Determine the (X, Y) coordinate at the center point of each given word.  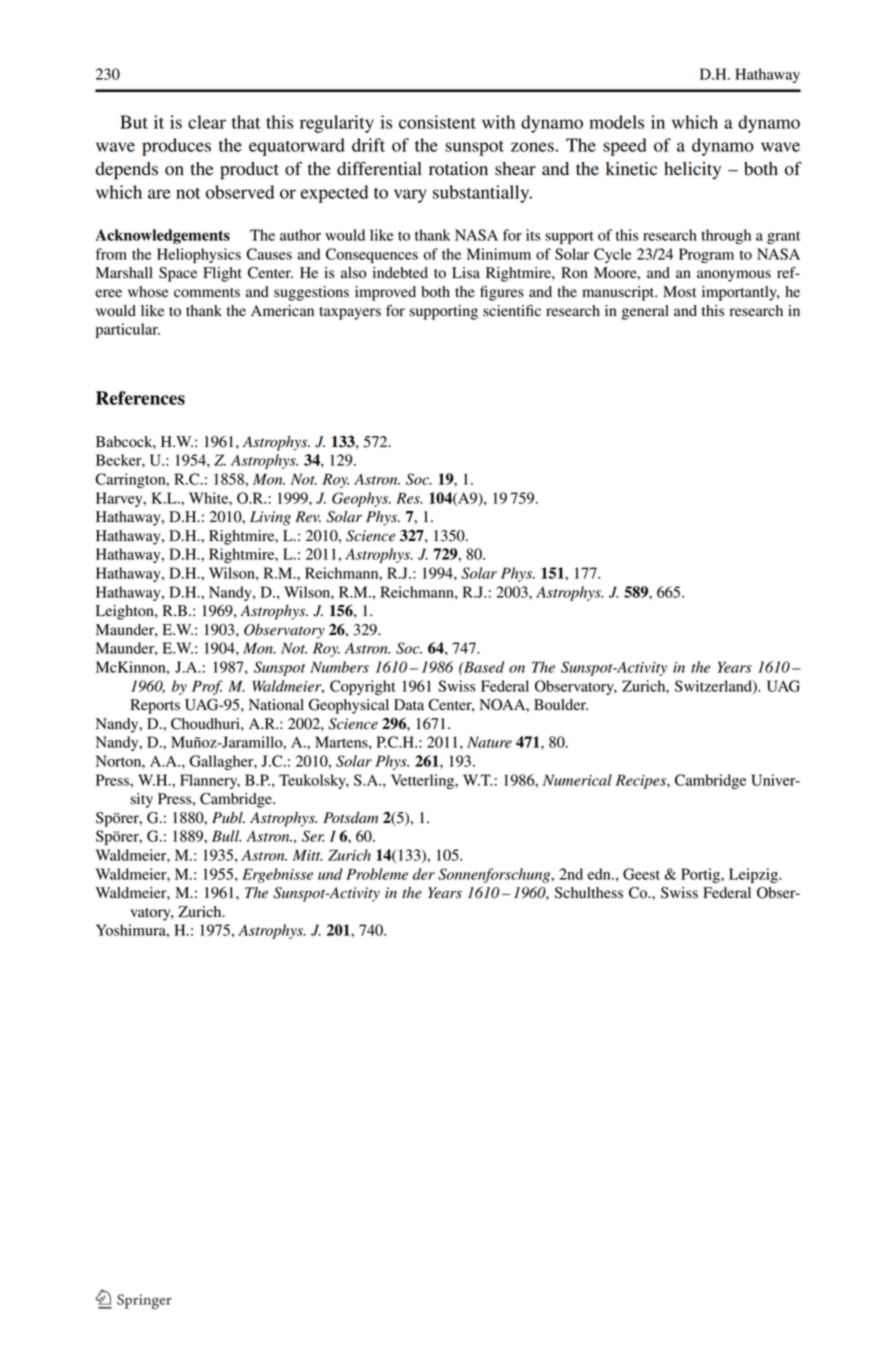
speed (625, 147)
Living (270, 518)
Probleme (377, 874)
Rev (308, 517)
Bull (226, 836)
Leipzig (754, 875)
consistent (437, 122)
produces (176, 147)
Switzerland (714, 687)
